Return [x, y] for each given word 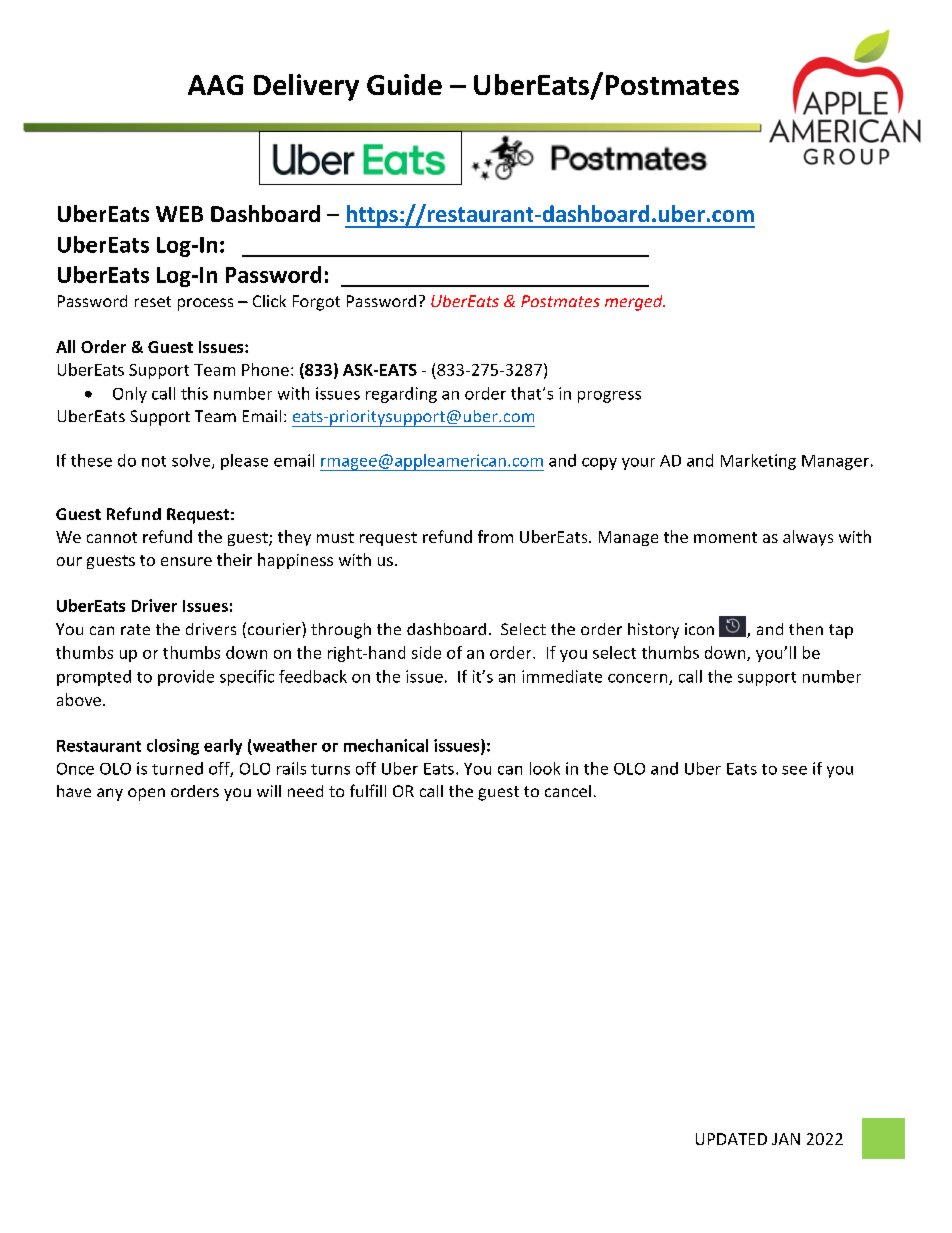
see [794, 770]
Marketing [758, 462]
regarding [401, 395]
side [426, 652]
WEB [179, 214]
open [146, 794]
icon [699, 629]
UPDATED [731, 1139]
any [110, 794]
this [194, 393]
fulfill [368, 790]
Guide [404, 84]
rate [135, 629]
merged [635, 303]
